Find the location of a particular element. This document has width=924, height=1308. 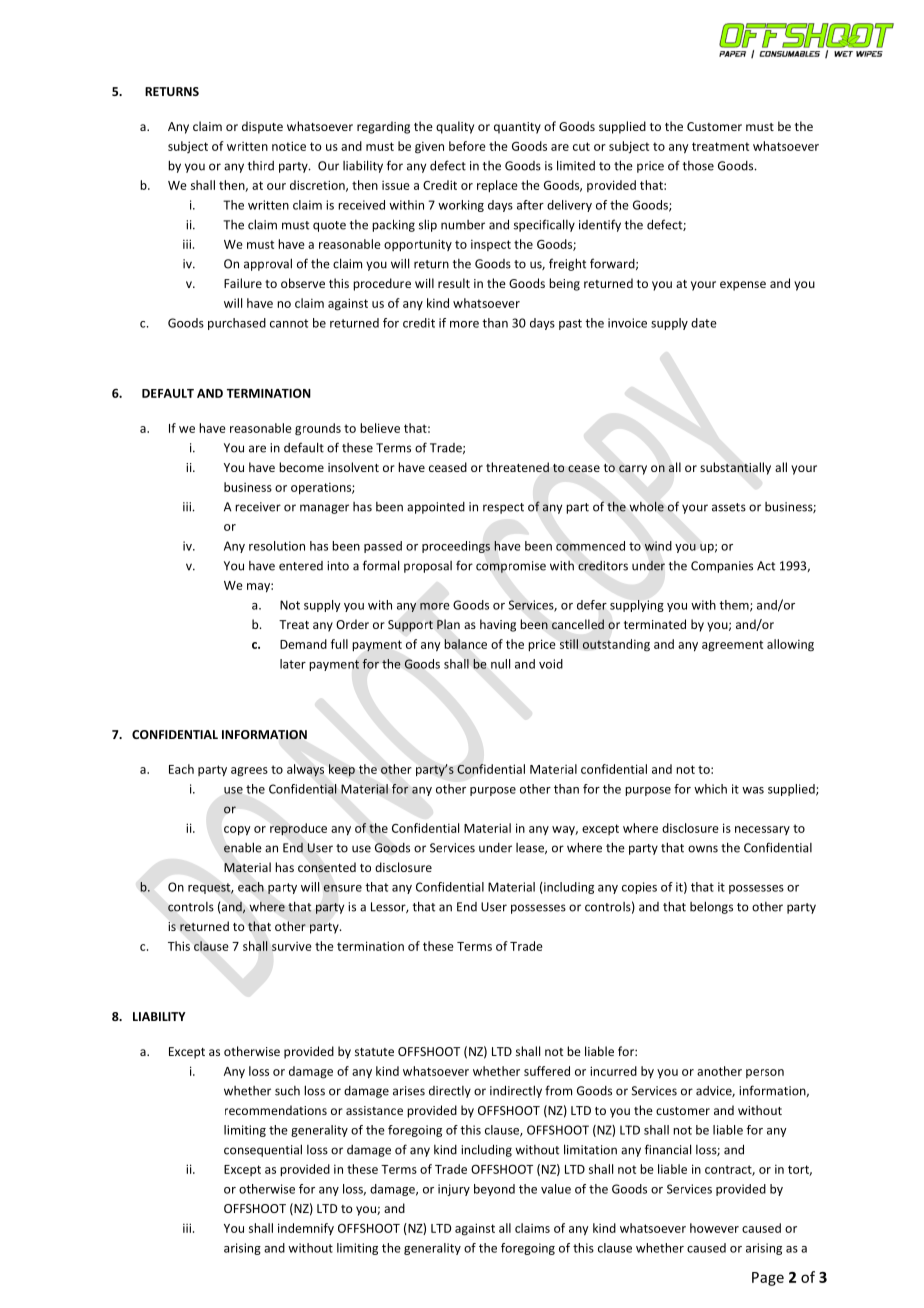

null is located at coordinates (500, 664).
